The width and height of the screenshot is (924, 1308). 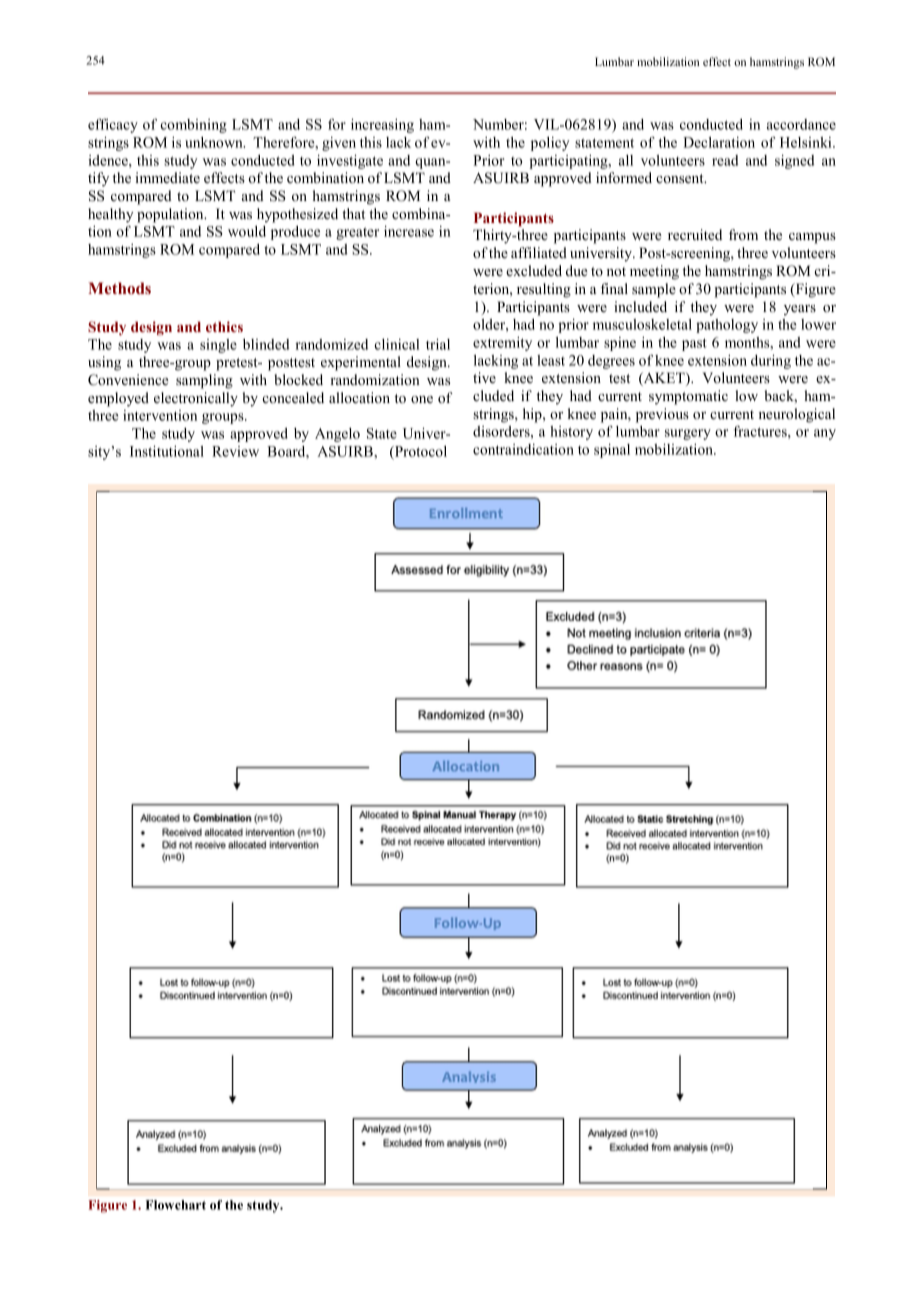 What do you see at coordinates (725, 160) in the screenshot?
I see `read` at bounding box center [725, 160].
